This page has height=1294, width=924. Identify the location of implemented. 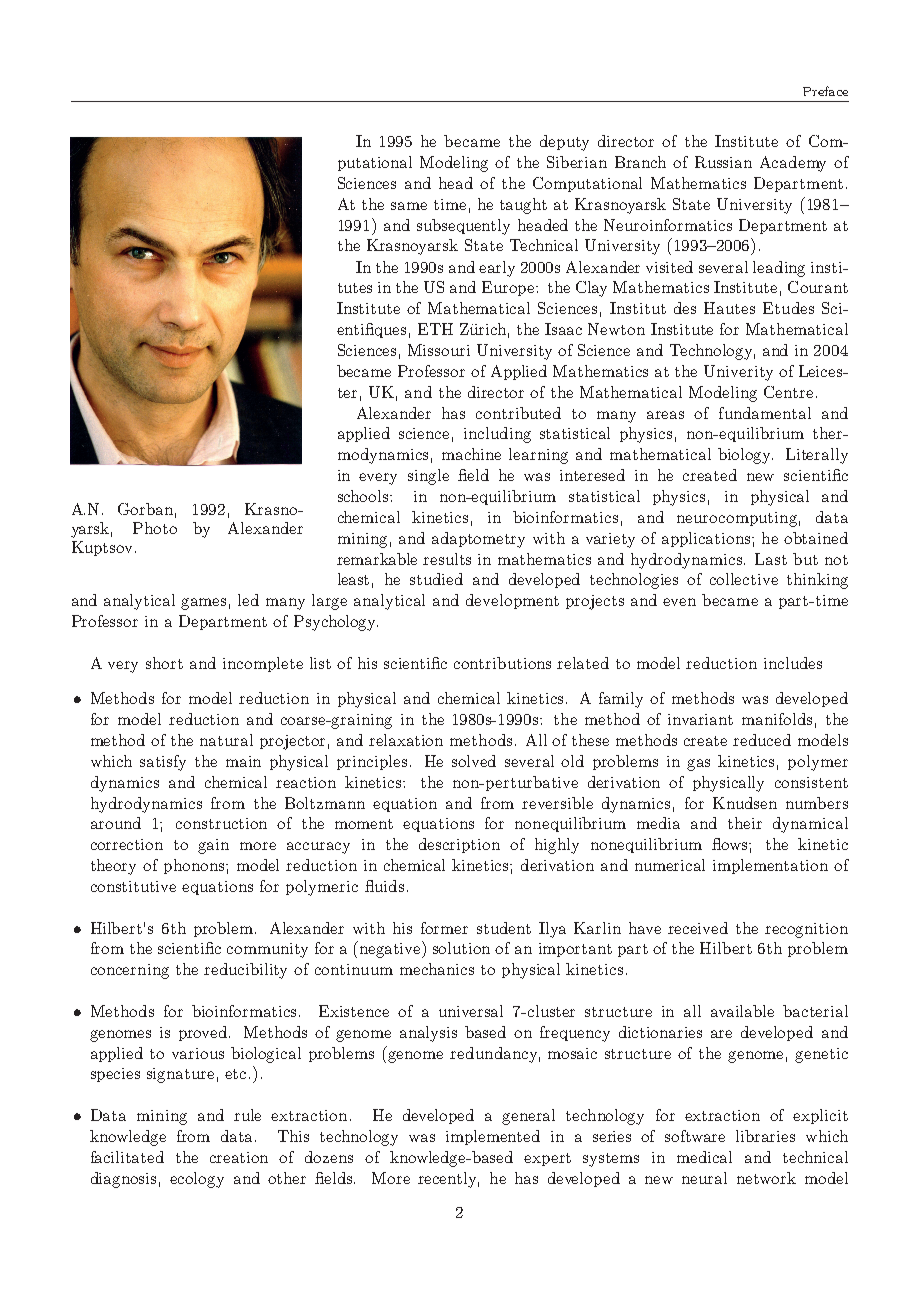
(493, 1137).
